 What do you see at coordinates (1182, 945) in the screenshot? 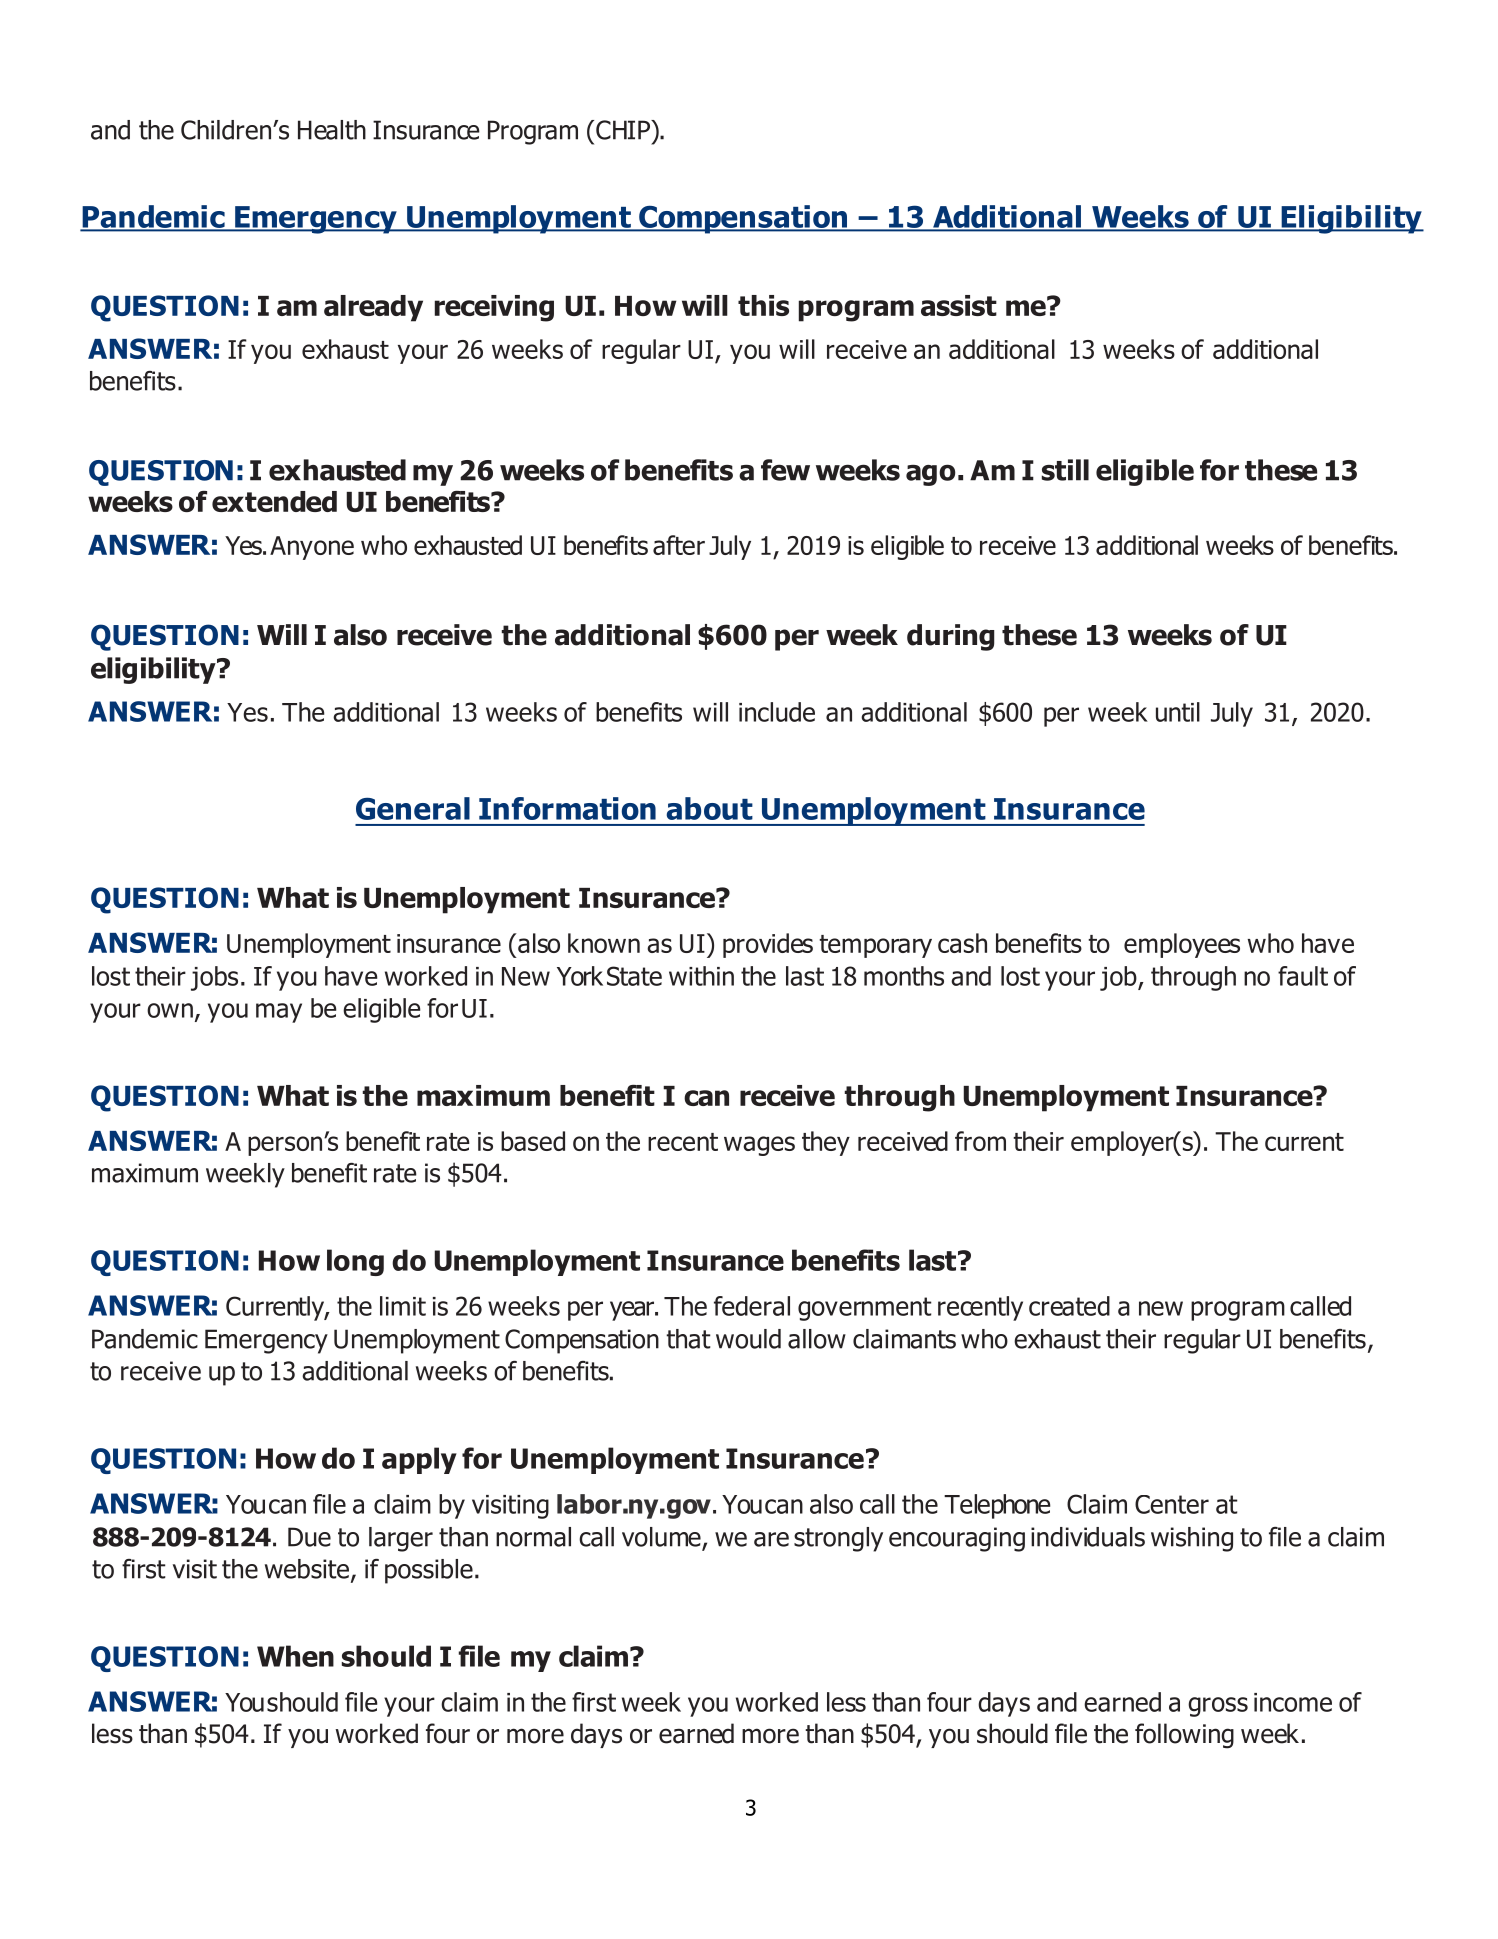
I see `employees` at bounding box center [1182, 945].
